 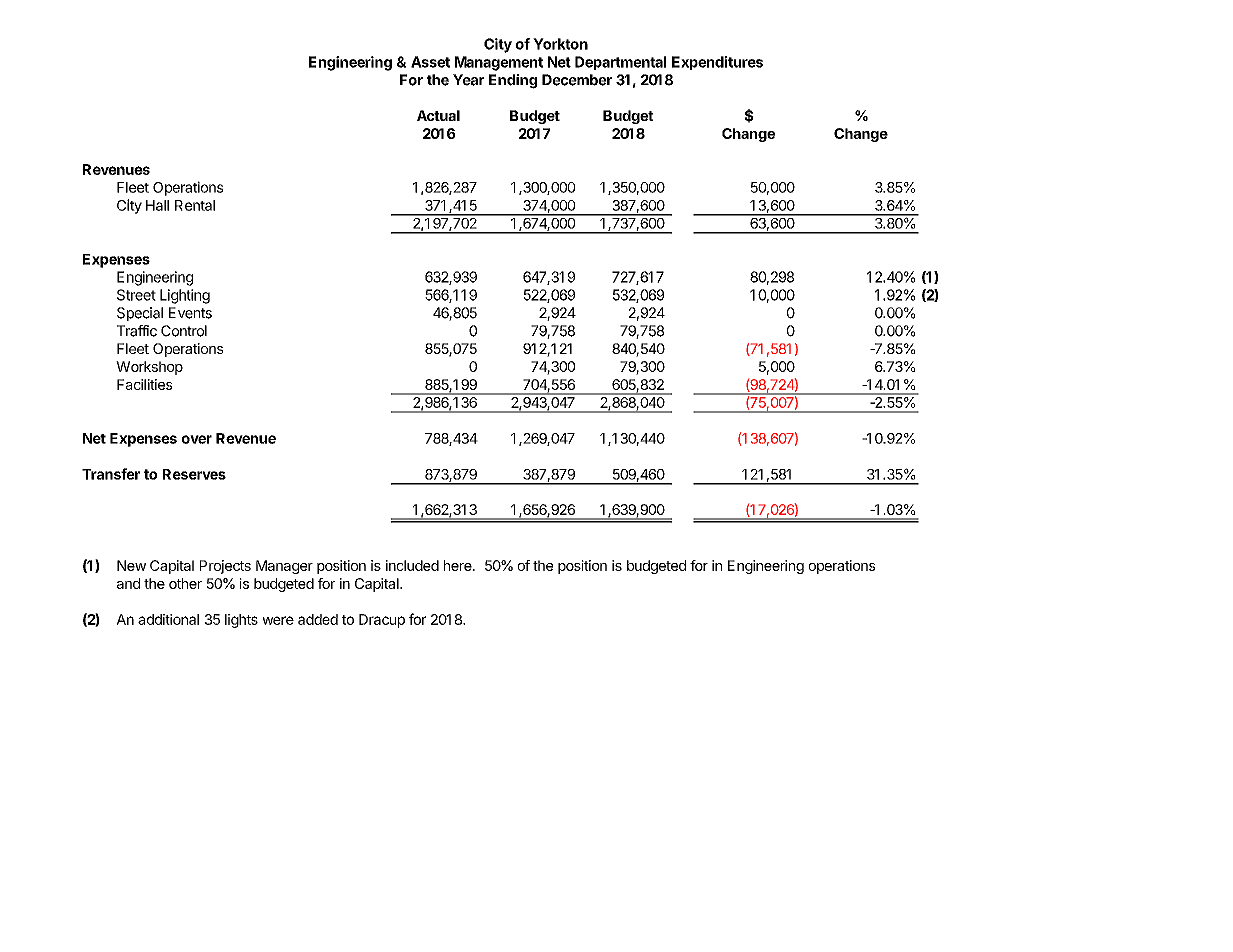 I want to click on included, so click(x=412, y=565).
